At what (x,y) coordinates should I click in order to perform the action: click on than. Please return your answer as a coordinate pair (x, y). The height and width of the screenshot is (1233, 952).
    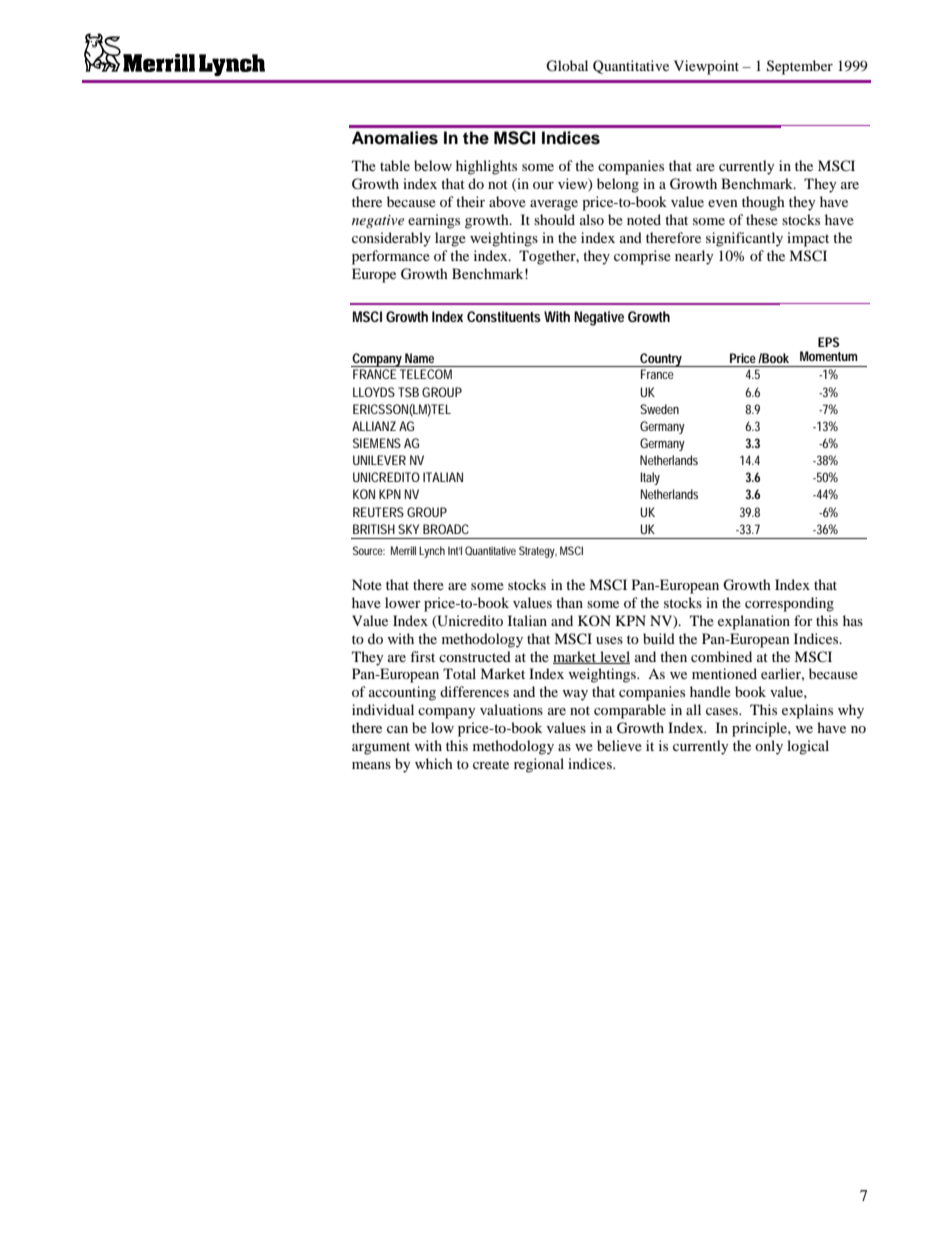
    Looking at the image, I should click on (569, 602).
